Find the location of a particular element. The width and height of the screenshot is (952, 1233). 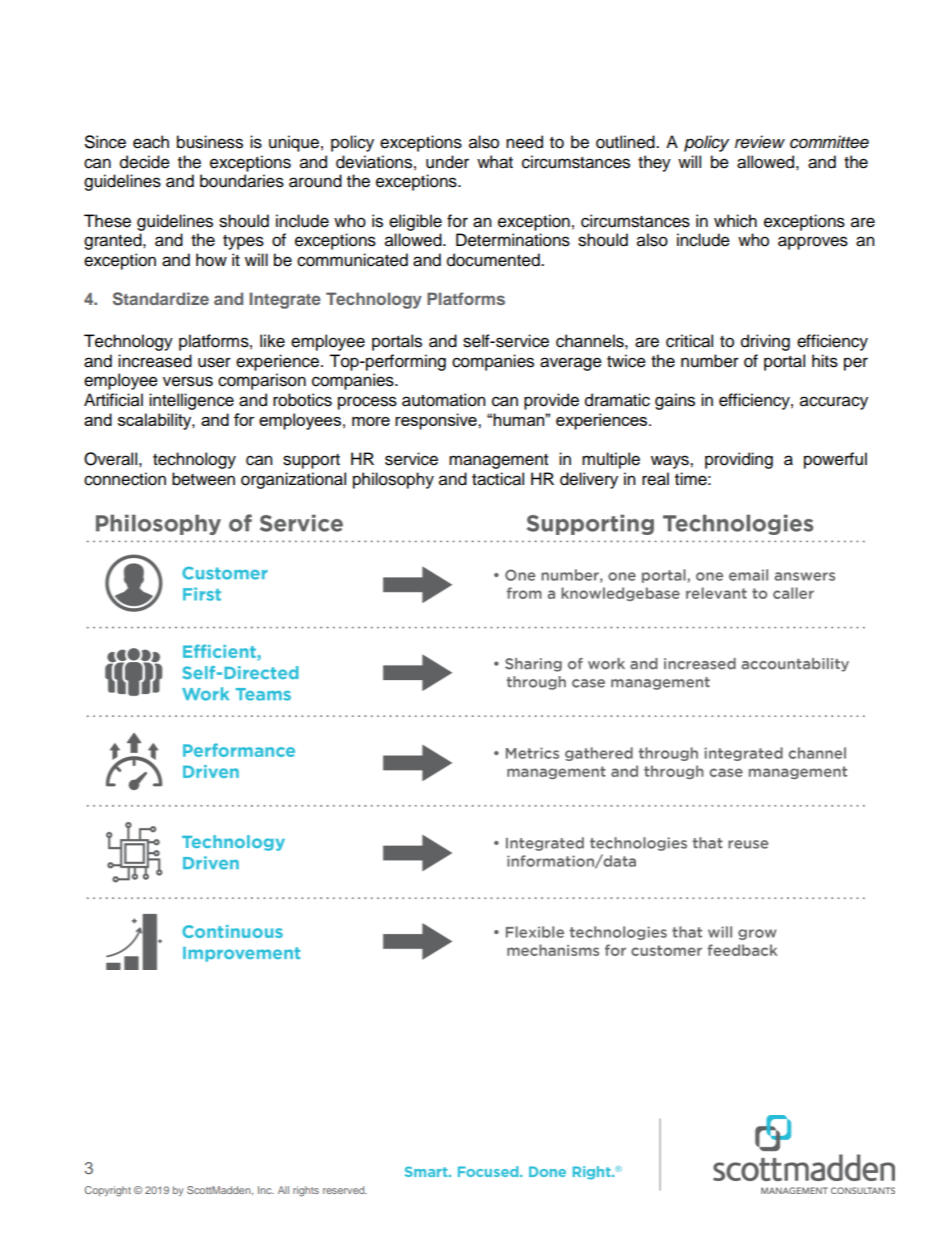

responsive is located at coordinates (437, 421).
